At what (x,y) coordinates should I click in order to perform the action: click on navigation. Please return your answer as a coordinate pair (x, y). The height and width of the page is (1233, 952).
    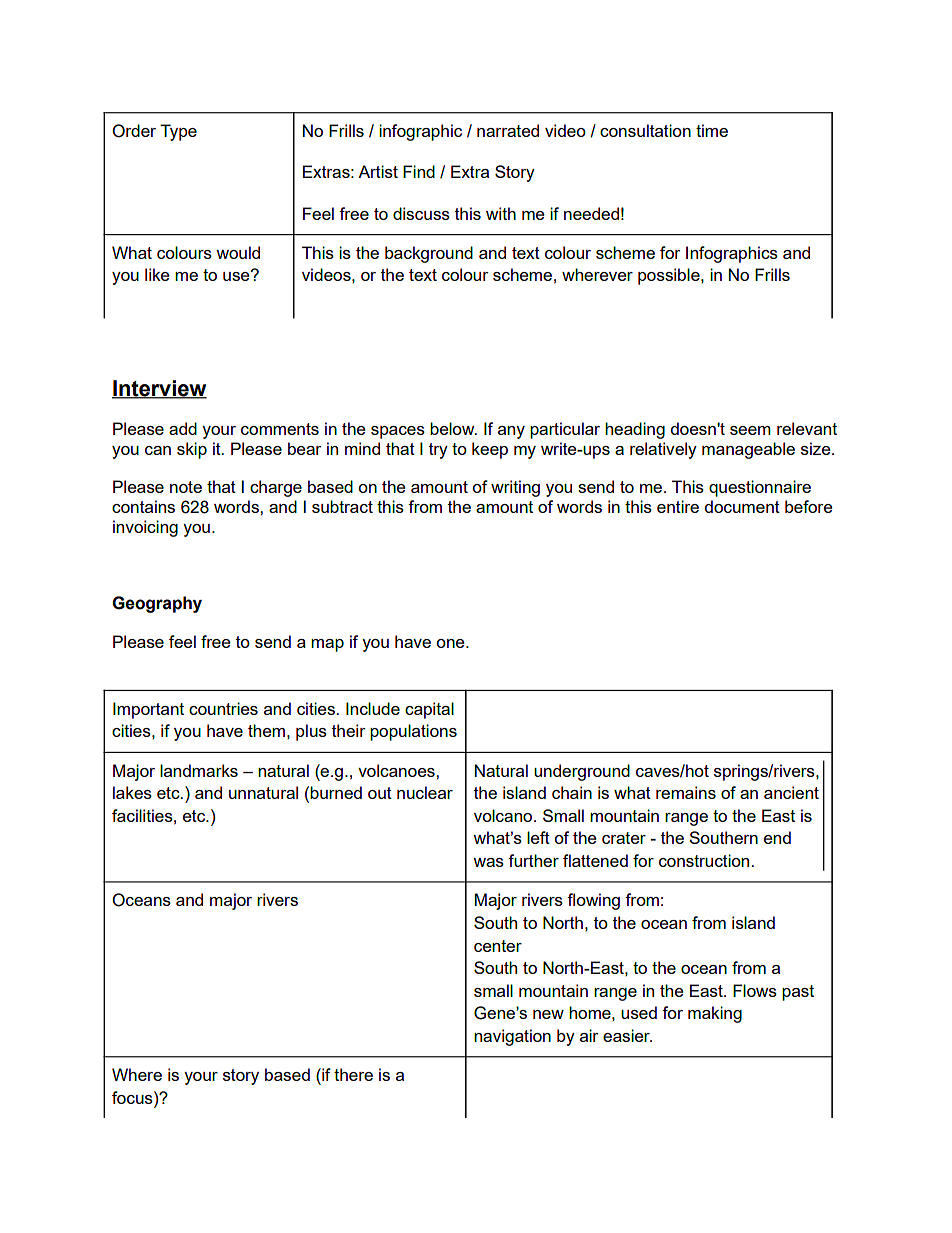
    Looking at the image, I should click on (512, 1037).
